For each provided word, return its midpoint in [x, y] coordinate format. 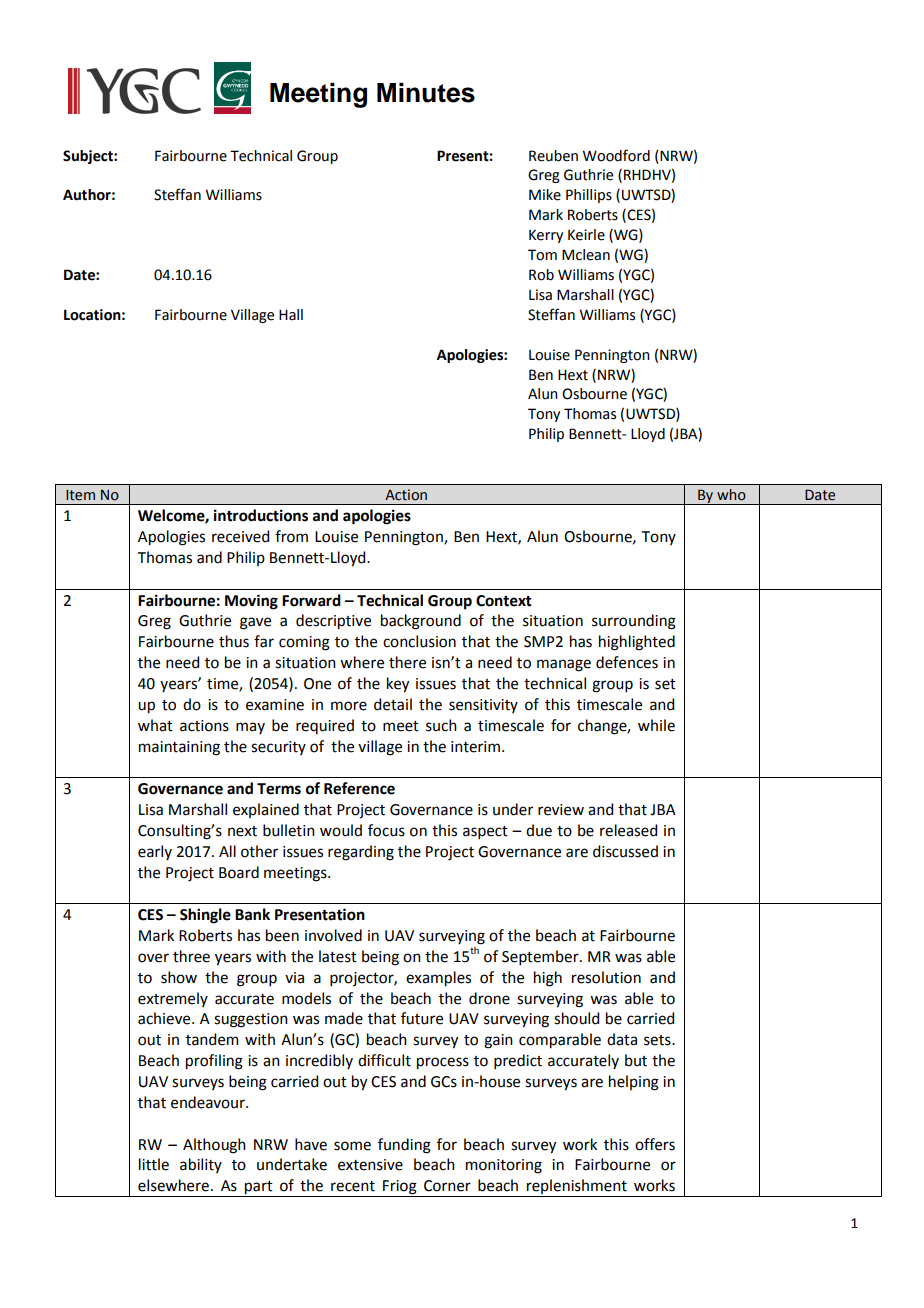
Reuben [553, 156]
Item [80, 495]
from [291, 536]
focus [386, 830]
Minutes [426, 92]
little [154, 1164]
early [155, 852]
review [561, 810]
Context [504, 601]
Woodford [616, 155]
